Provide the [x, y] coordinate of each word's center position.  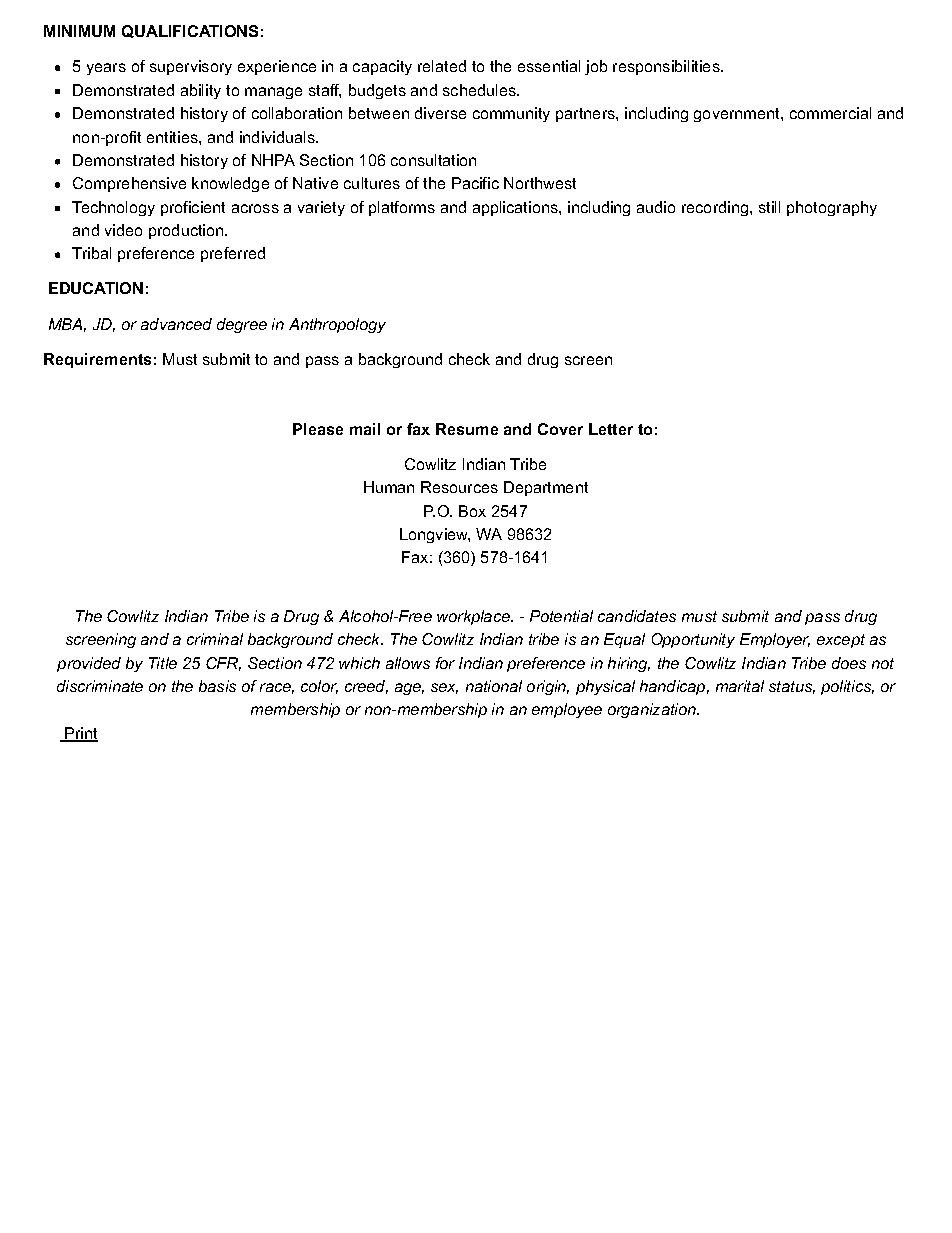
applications [516, 208]
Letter [611, 429]
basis [217, 686]
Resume [467, 429]
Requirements [97, 360]
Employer [775, 640]
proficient [193, 208]
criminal [215, 639]
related [442, 66]
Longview [435, 535]
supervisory [191, 67]
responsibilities [667, 67]
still [769, 207]
